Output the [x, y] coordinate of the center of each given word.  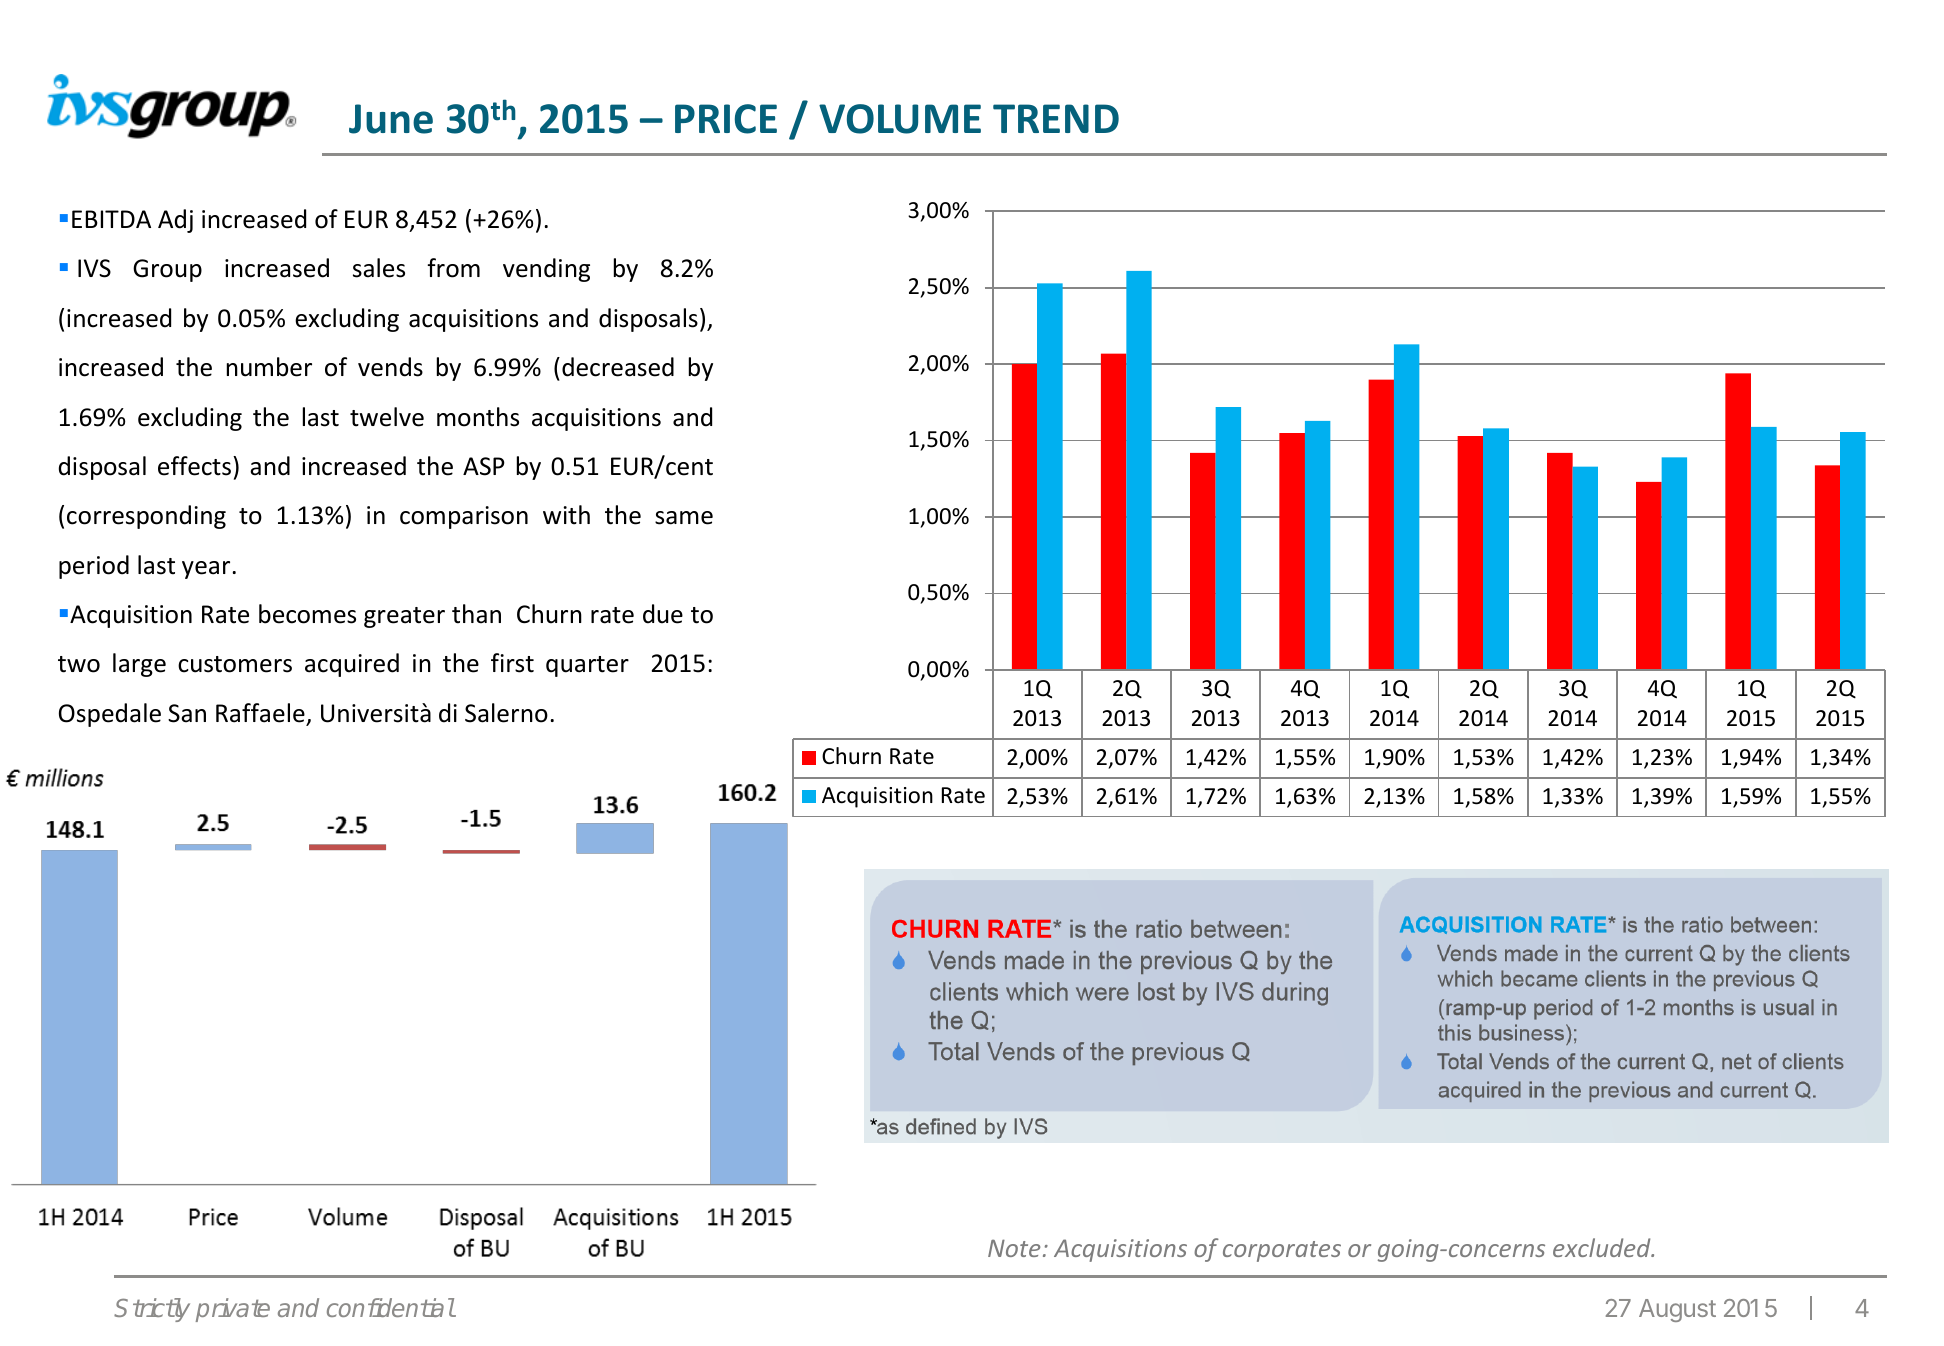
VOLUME [900, 119]
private [233, 1310]
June [391, 119]
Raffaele [260, 713]
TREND [1056, 118]
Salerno [506, 713]
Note [1014, 1248]
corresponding [146, 517]
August [1677, 1310]
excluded [1603, 1247]
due [663, 614]
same [684, 518]
